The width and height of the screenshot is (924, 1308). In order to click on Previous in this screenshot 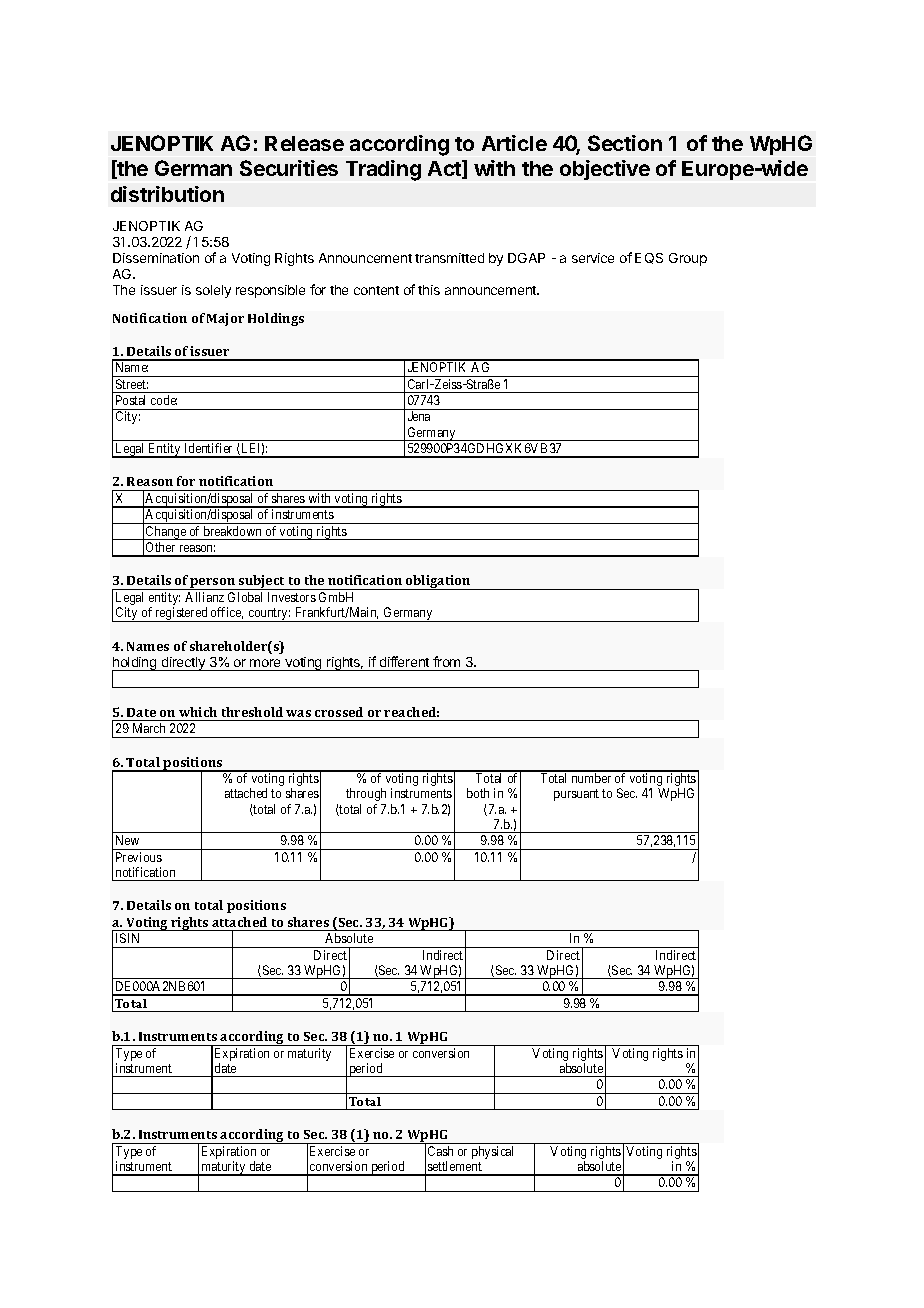, I will do `click(139, 857)`.
